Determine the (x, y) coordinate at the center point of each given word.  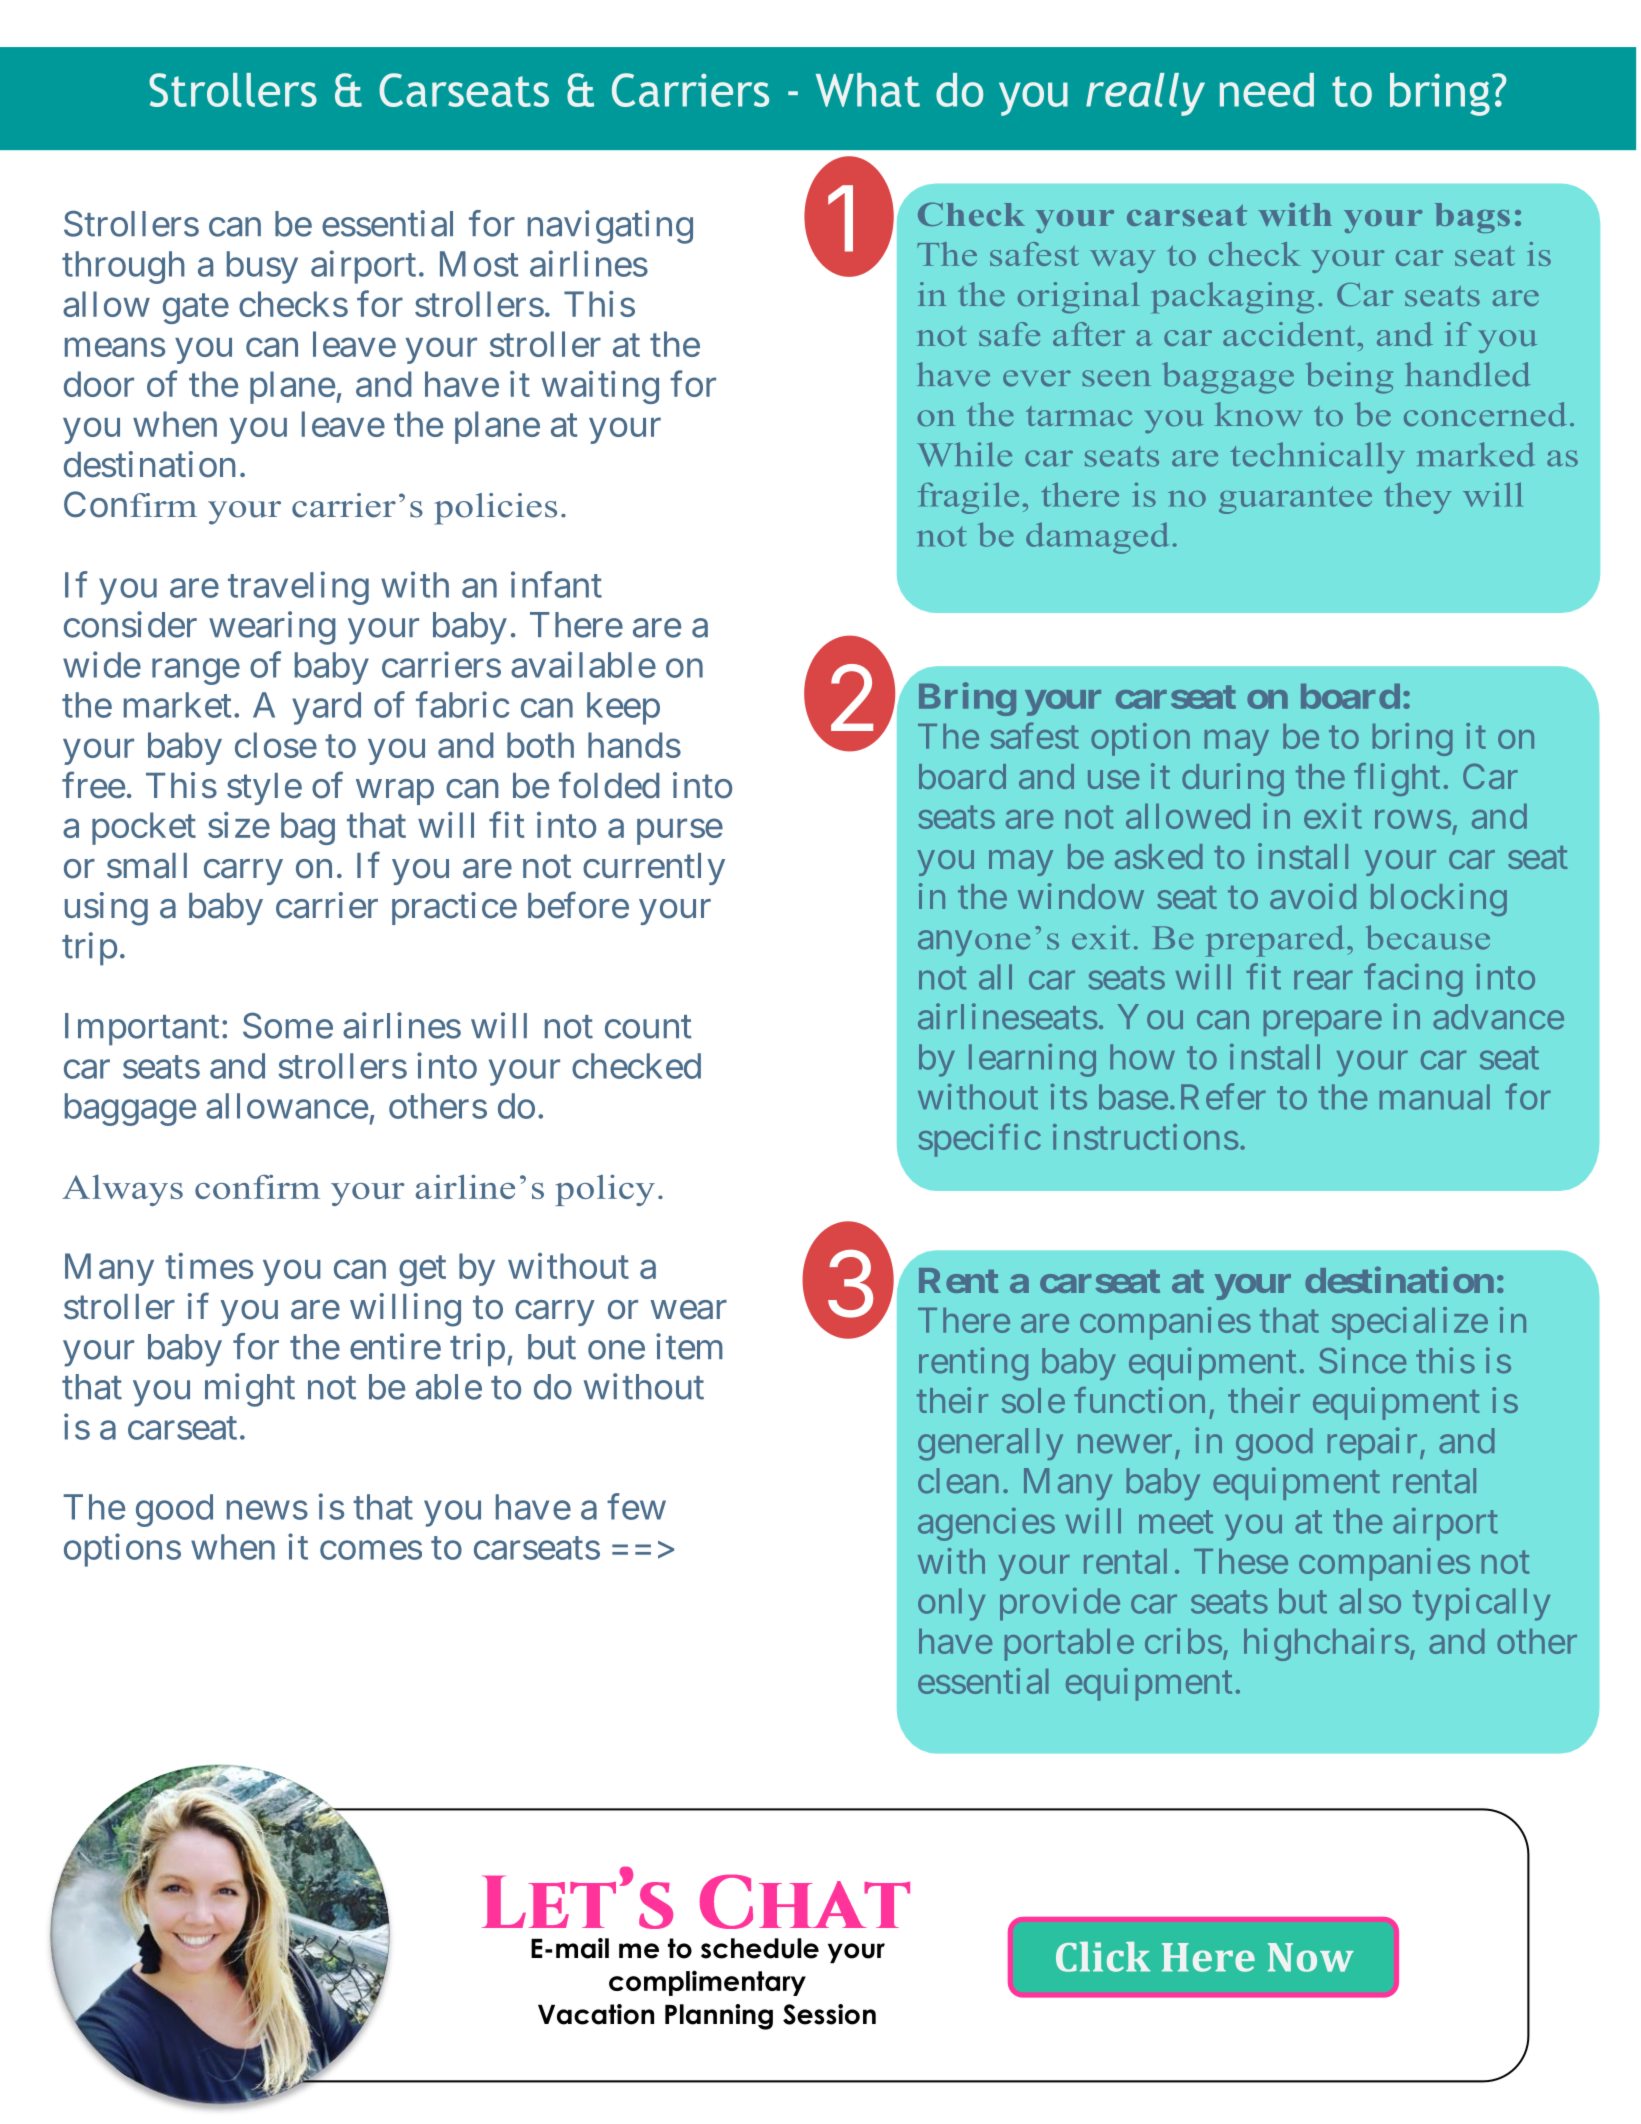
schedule (760, 1948)
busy (262, 267)
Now (1311, 1957)
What (868, 90)
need (1267, 90)
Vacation (596, 2014)
